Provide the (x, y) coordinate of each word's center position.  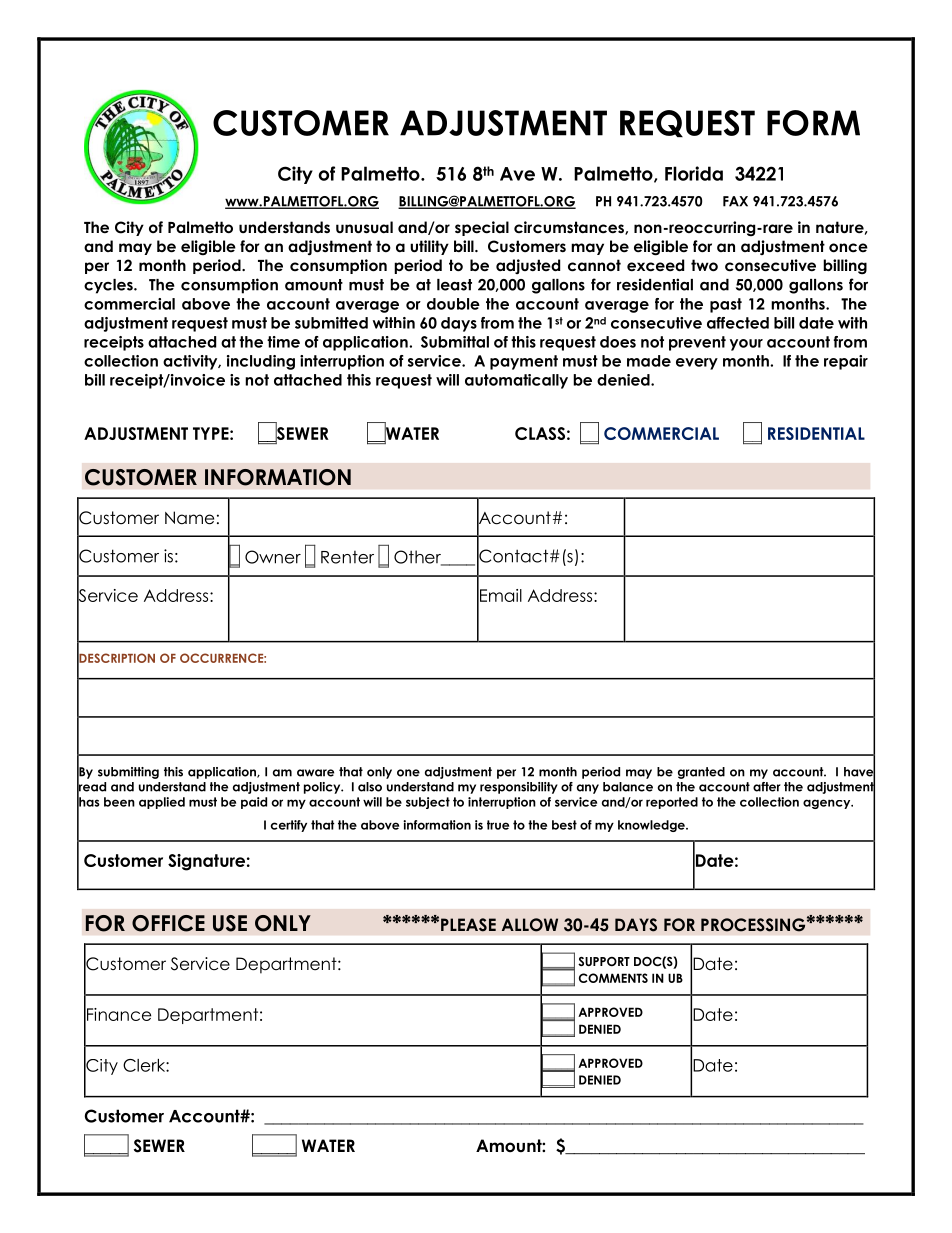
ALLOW (530, 925)
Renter (347, 557)
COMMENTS (613, 978)
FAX (735, 201)
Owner (273, 557)
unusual (364, 227)
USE (230, 923)
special (482, 228)
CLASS (540, 433)
